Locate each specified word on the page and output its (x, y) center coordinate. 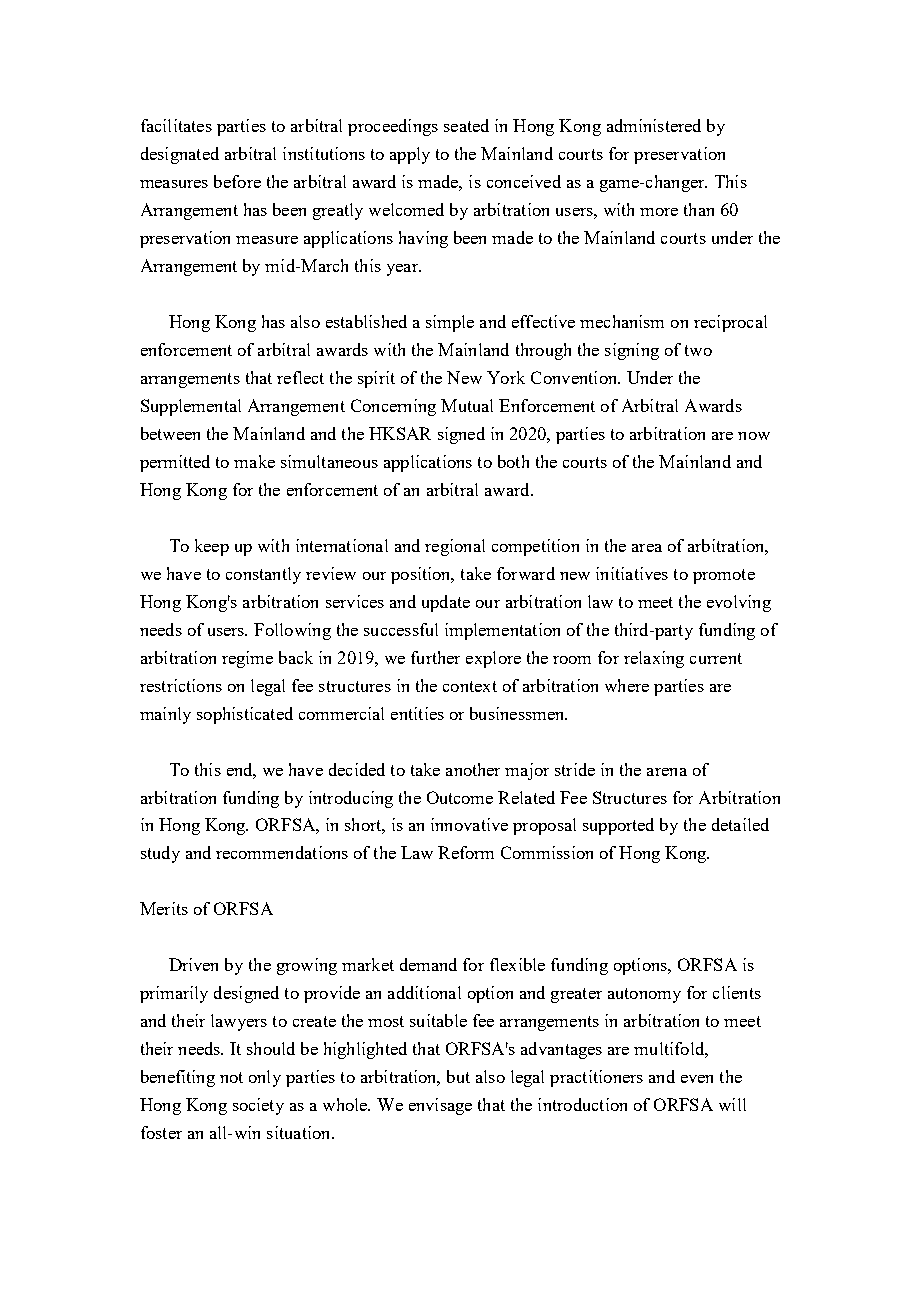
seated (466, 125)
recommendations (282, 852)
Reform (466, 852)
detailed (740, 824)
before (237, 181)
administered (654, 125)
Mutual (467, 405)
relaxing (654, 659)
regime (247, 659)
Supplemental (191, 407)
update (446, 603)
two (698, 350)
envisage (440, 1106)
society (258, 1106)
